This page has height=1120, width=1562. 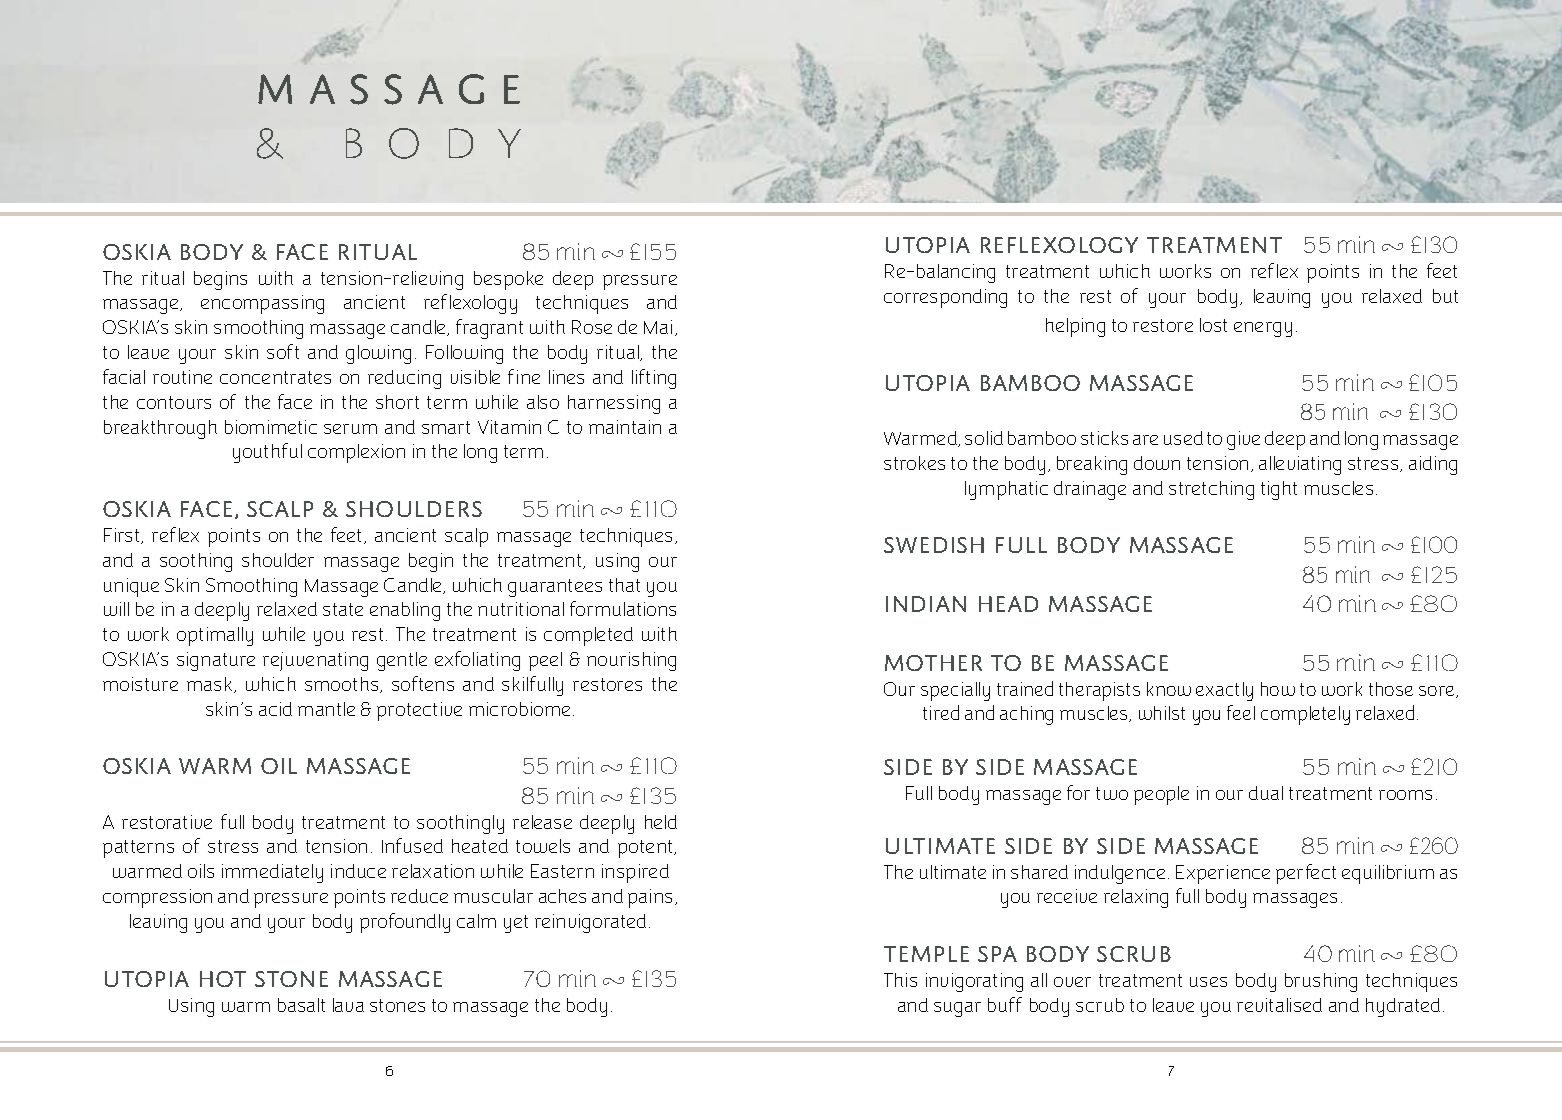 I want to click on tight, so click(x=1279, y=490).
